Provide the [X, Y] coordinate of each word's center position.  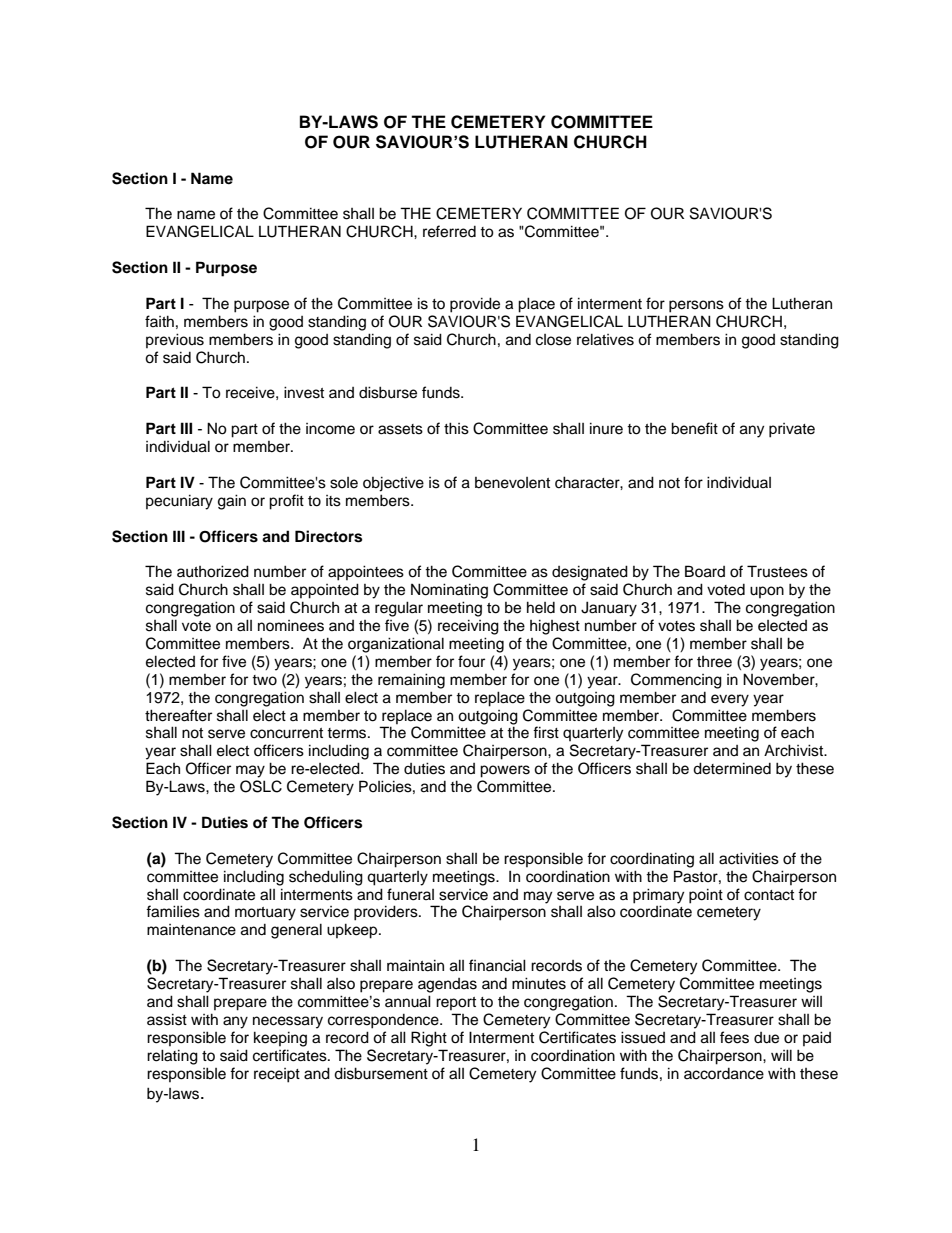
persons [696, 306]
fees [734, 1037]
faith [159, 321]
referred [449, 231]
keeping [280, 1039]
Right [429, 1039]
